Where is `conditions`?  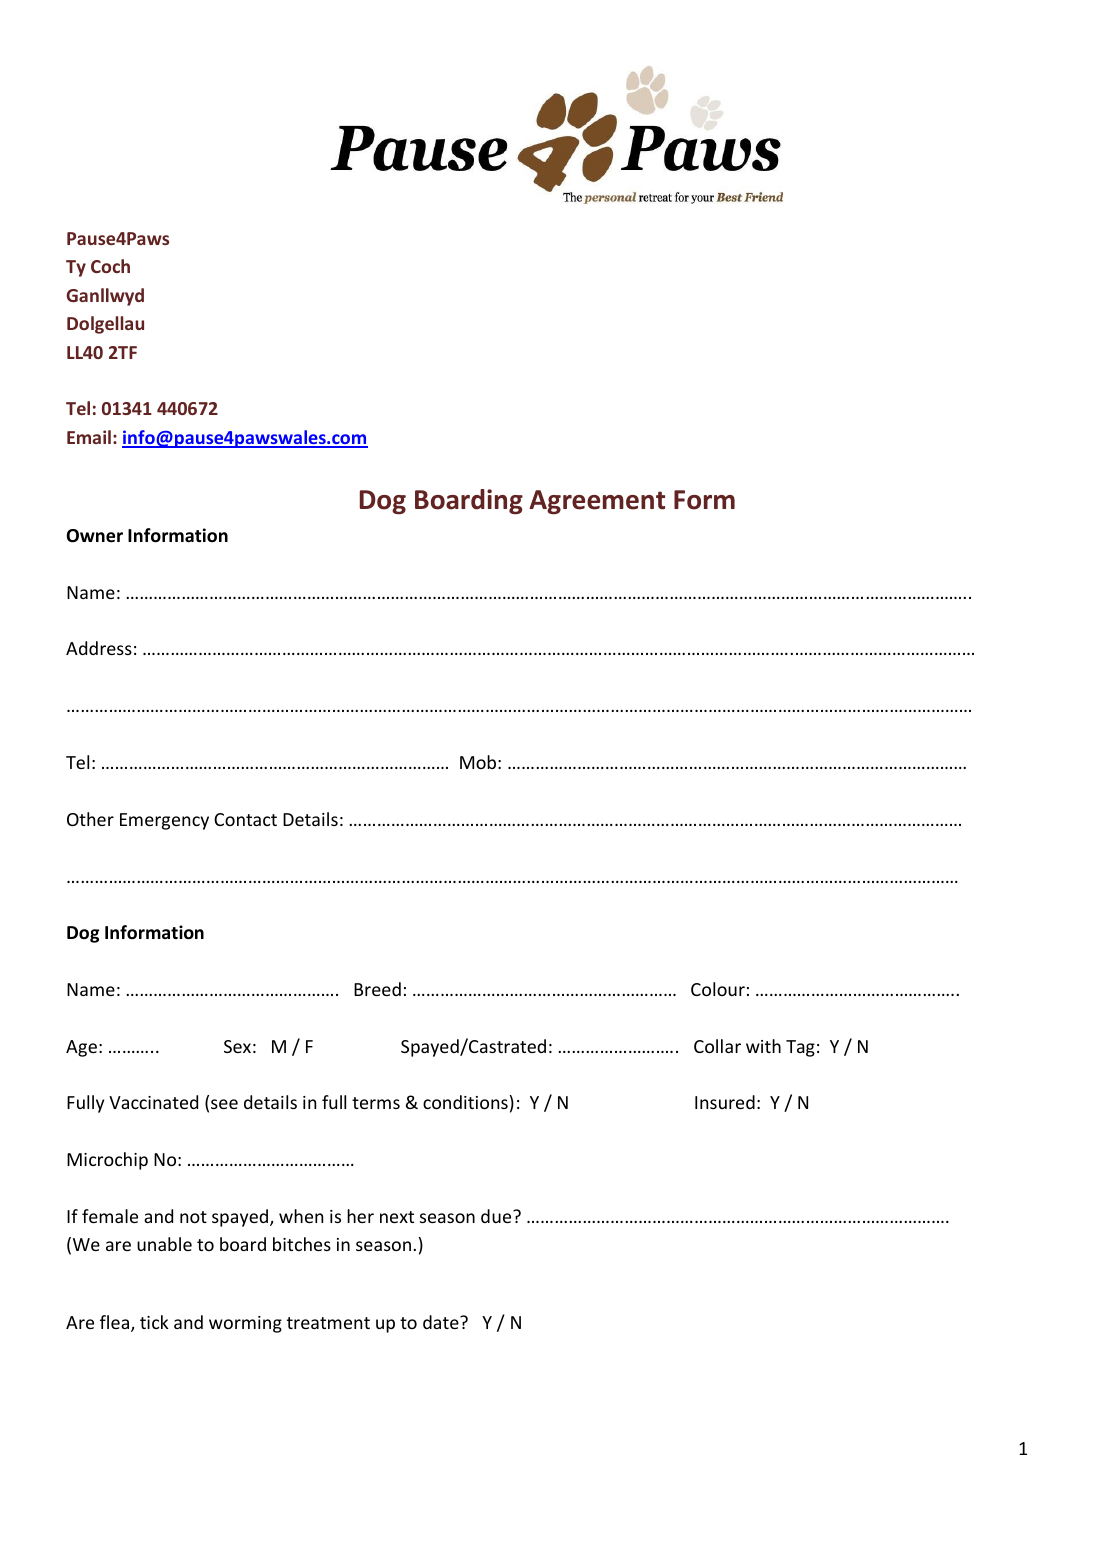 conditions is located at coordinates (465, 1102).
